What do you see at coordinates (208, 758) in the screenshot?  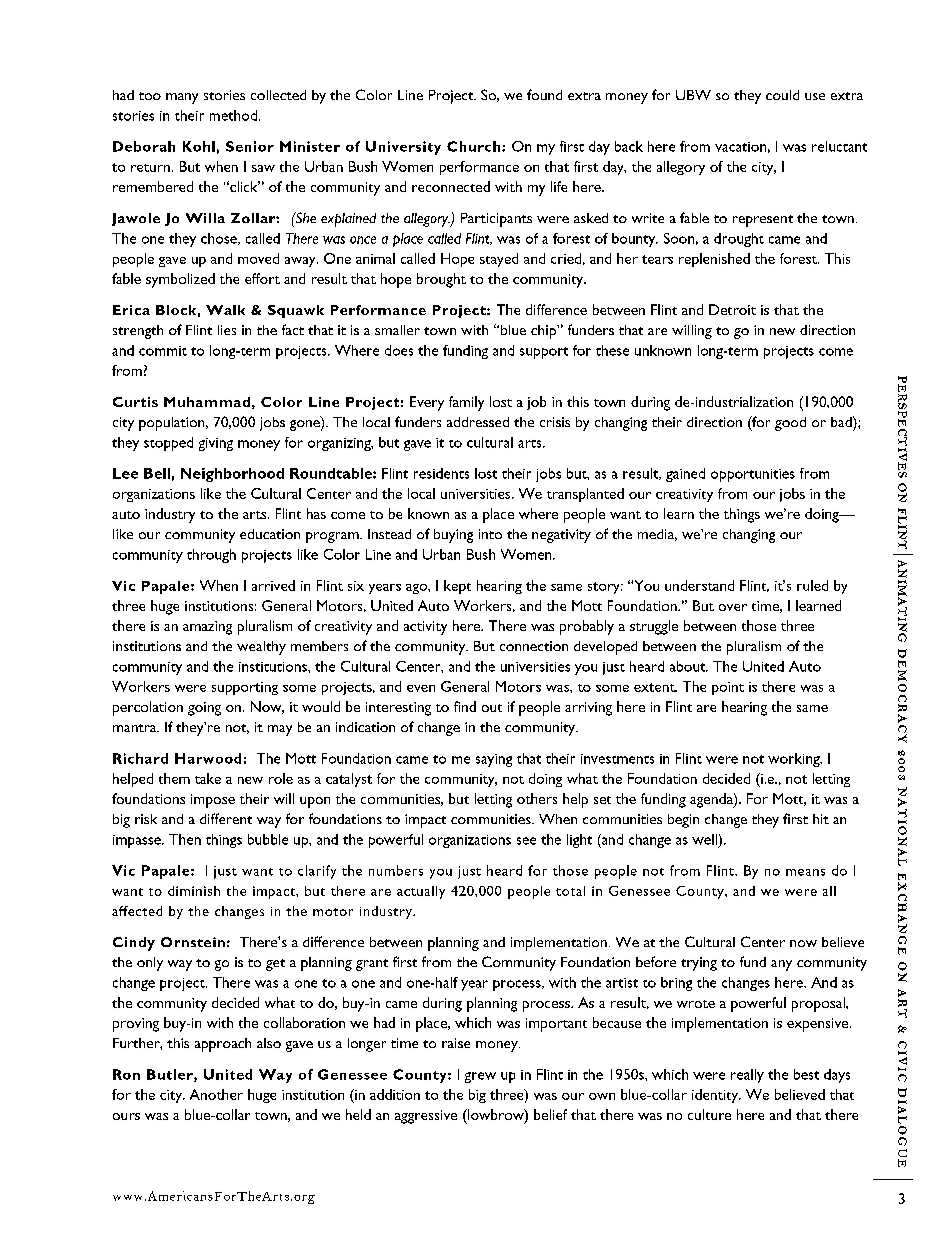 I see `Harwood` at bounding box center [208, 758].
